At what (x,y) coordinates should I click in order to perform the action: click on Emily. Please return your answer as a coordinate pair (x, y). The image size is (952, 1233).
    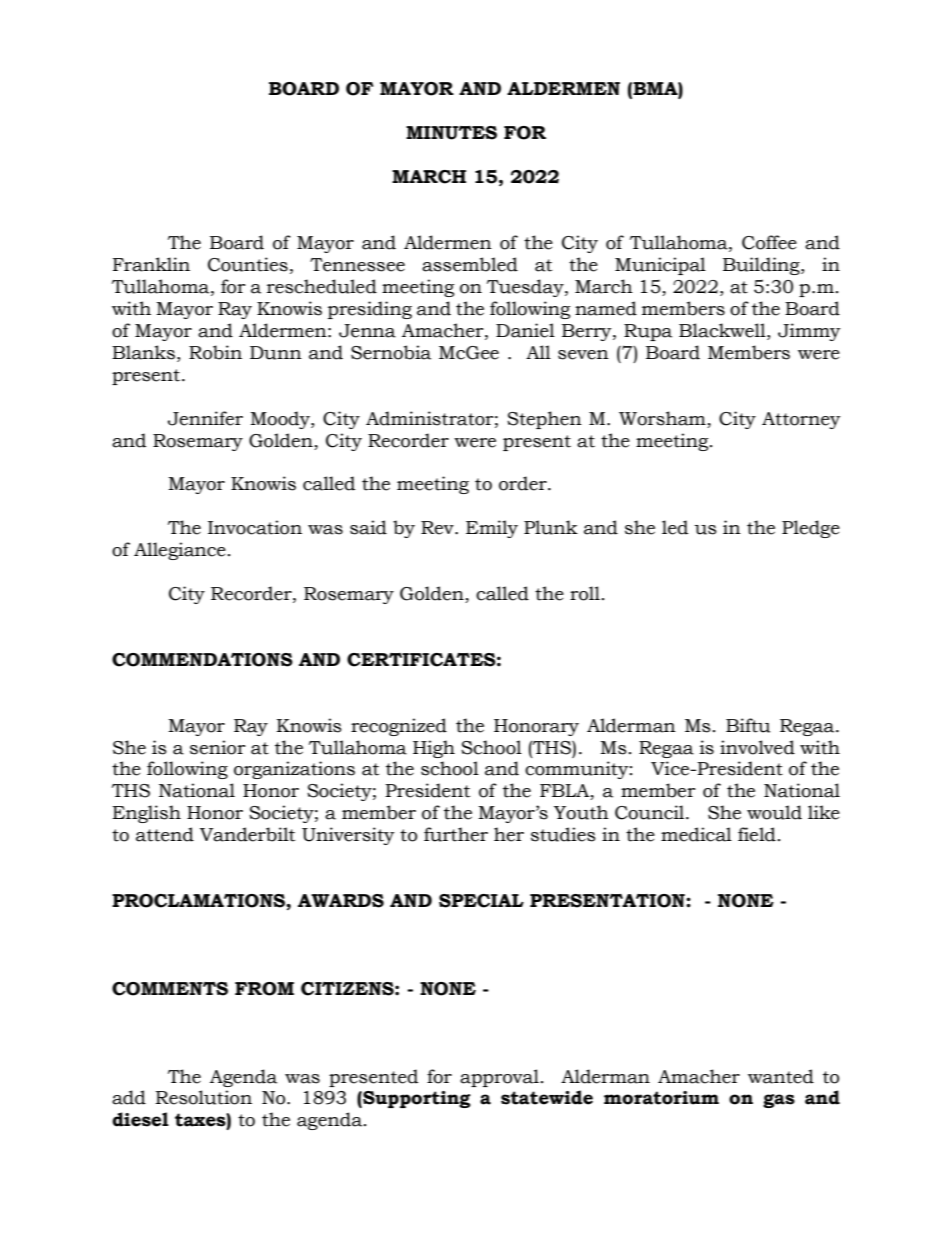
    Looking at the image, I should click on (492, 529).
